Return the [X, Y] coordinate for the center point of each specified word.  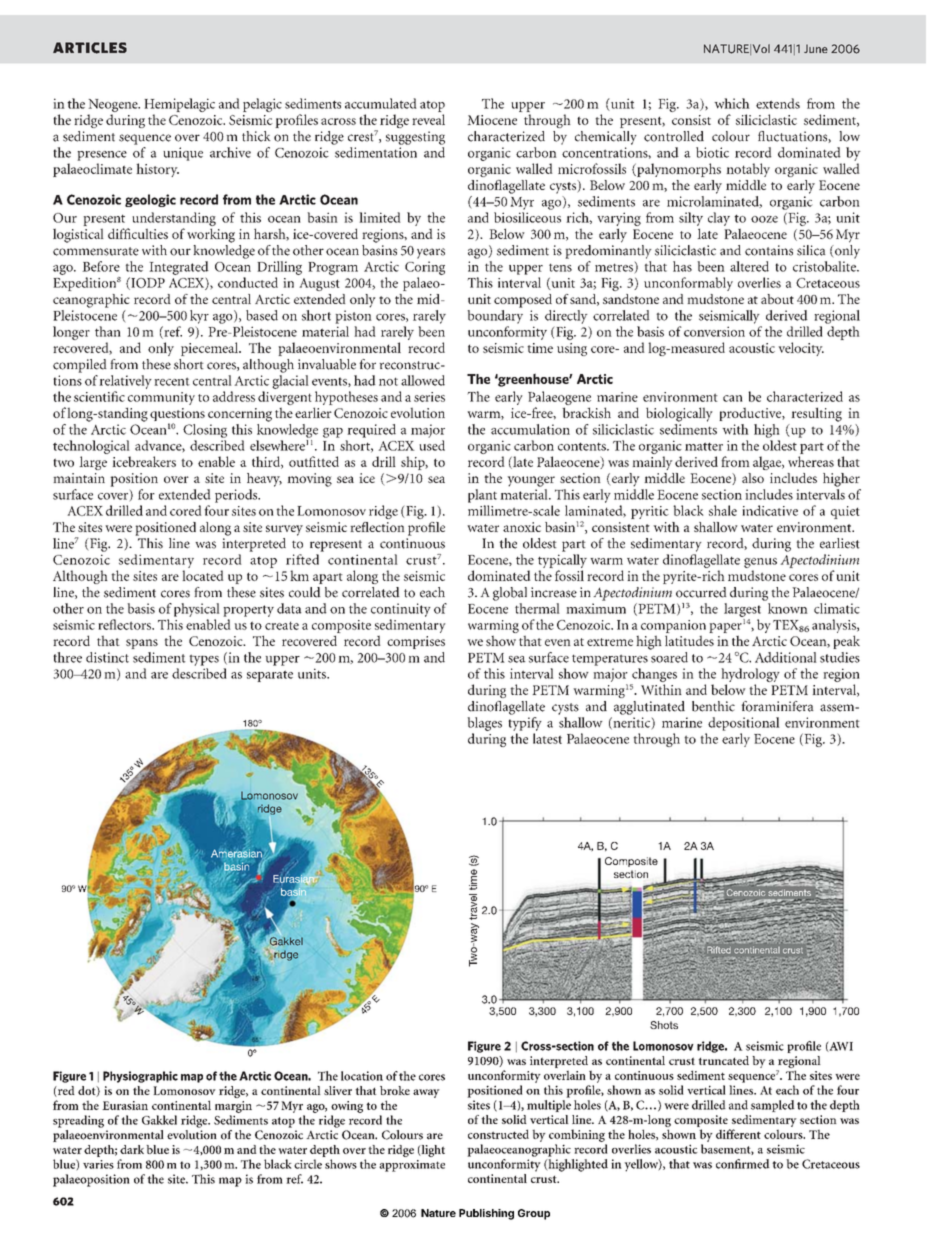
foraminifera [777, 706]
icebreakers [144, 461]
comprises [416, 642]
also [753, 478]
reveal [428, 119]
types [204, 660]
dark [132, 1149]
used [432, 445]
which [732, 103]
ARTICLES [90, 48]
